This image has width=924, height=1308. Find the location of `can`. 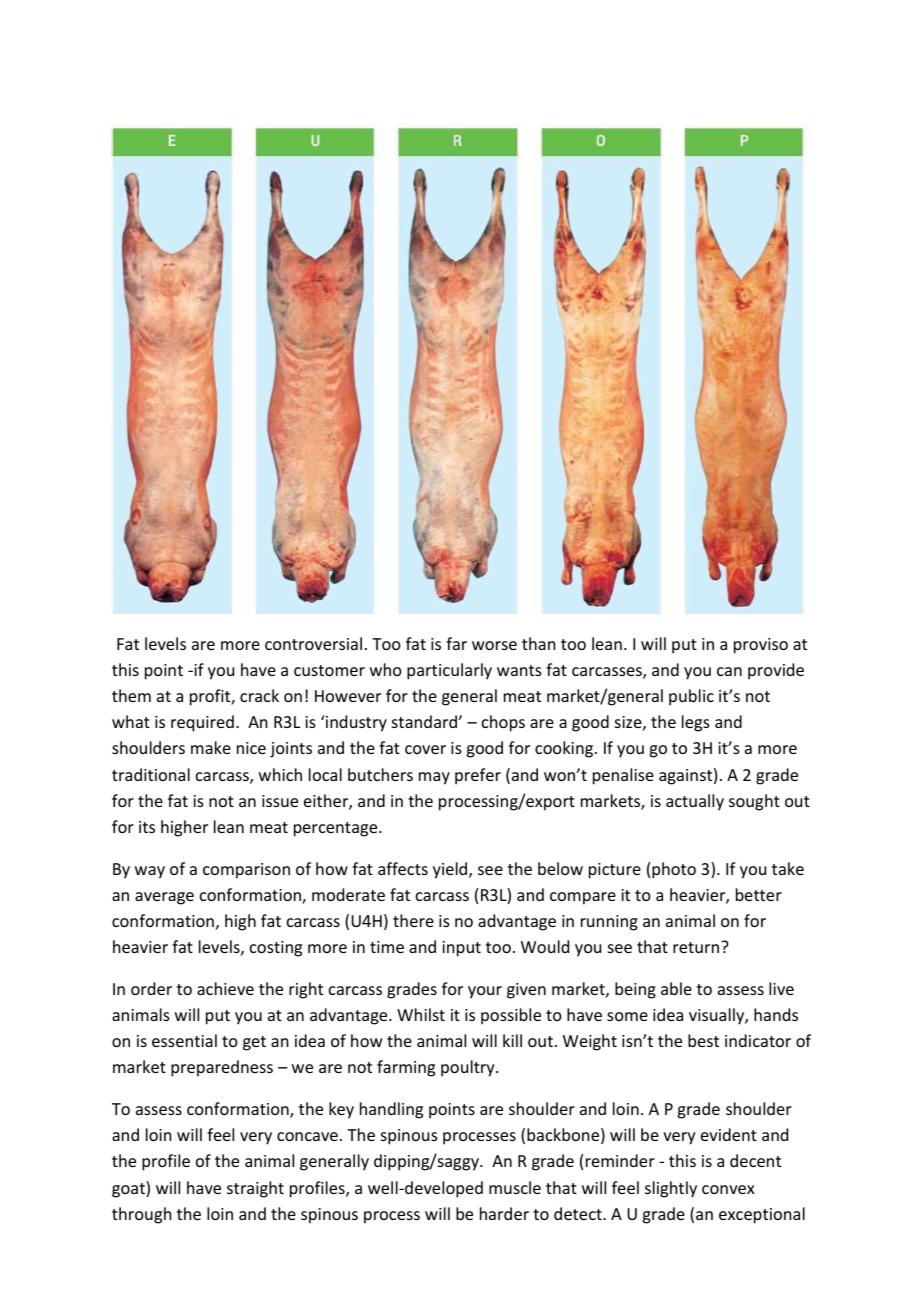

can is located at coordinates (729, 671).
